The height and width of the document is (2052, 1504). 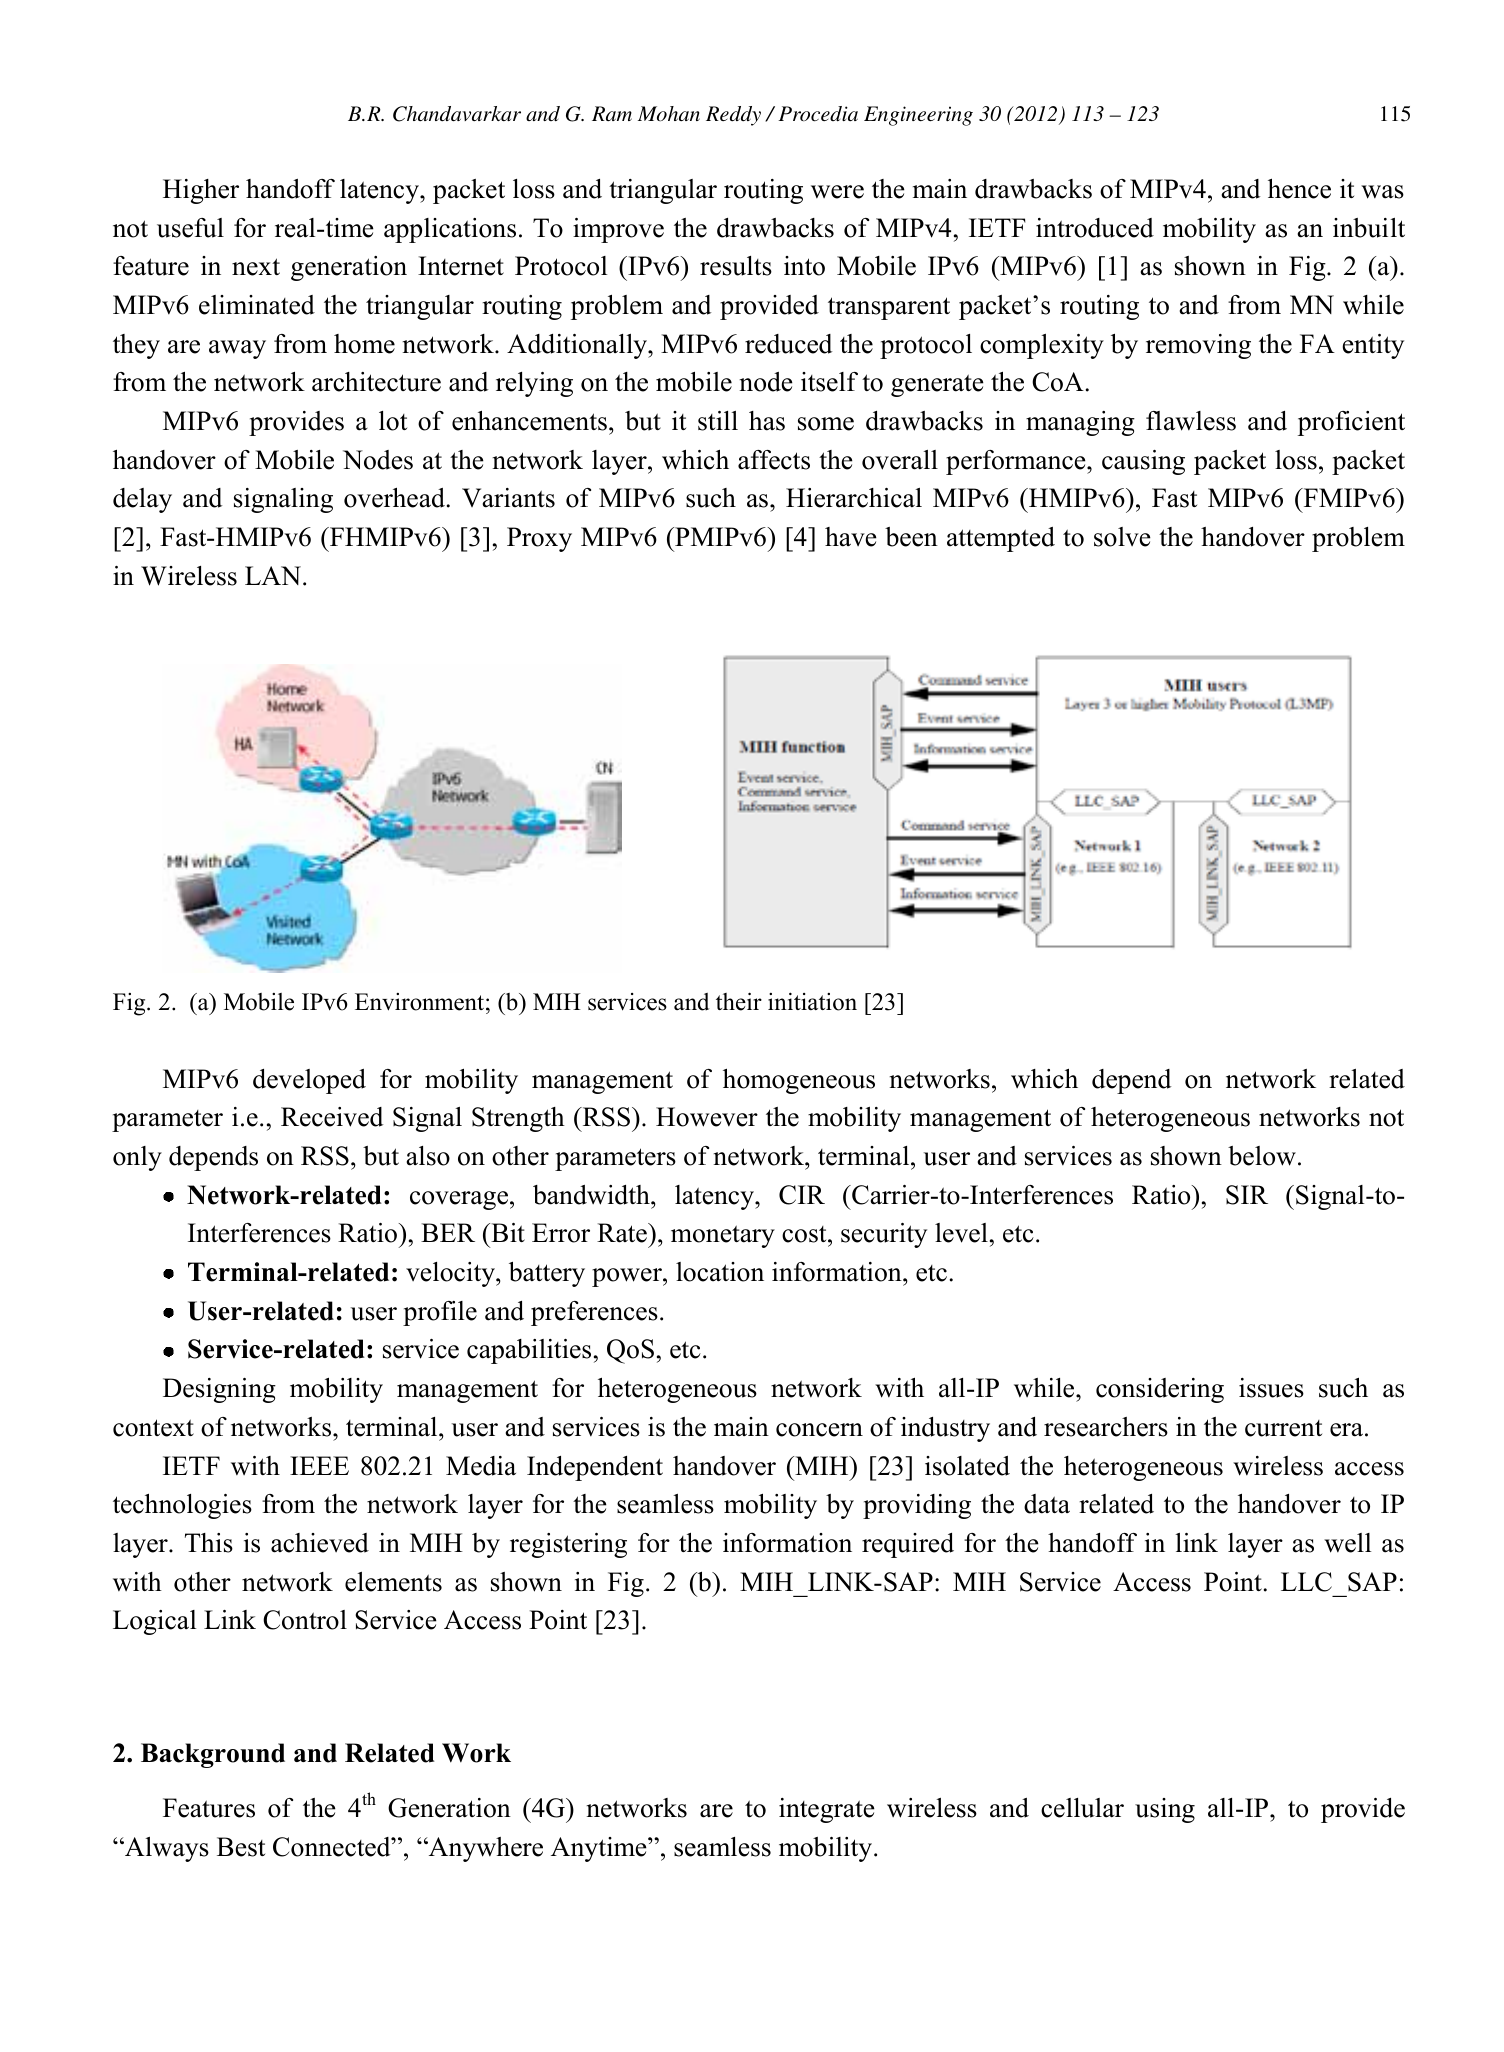 I want to click on LAN, so click(x=273, y=575).
